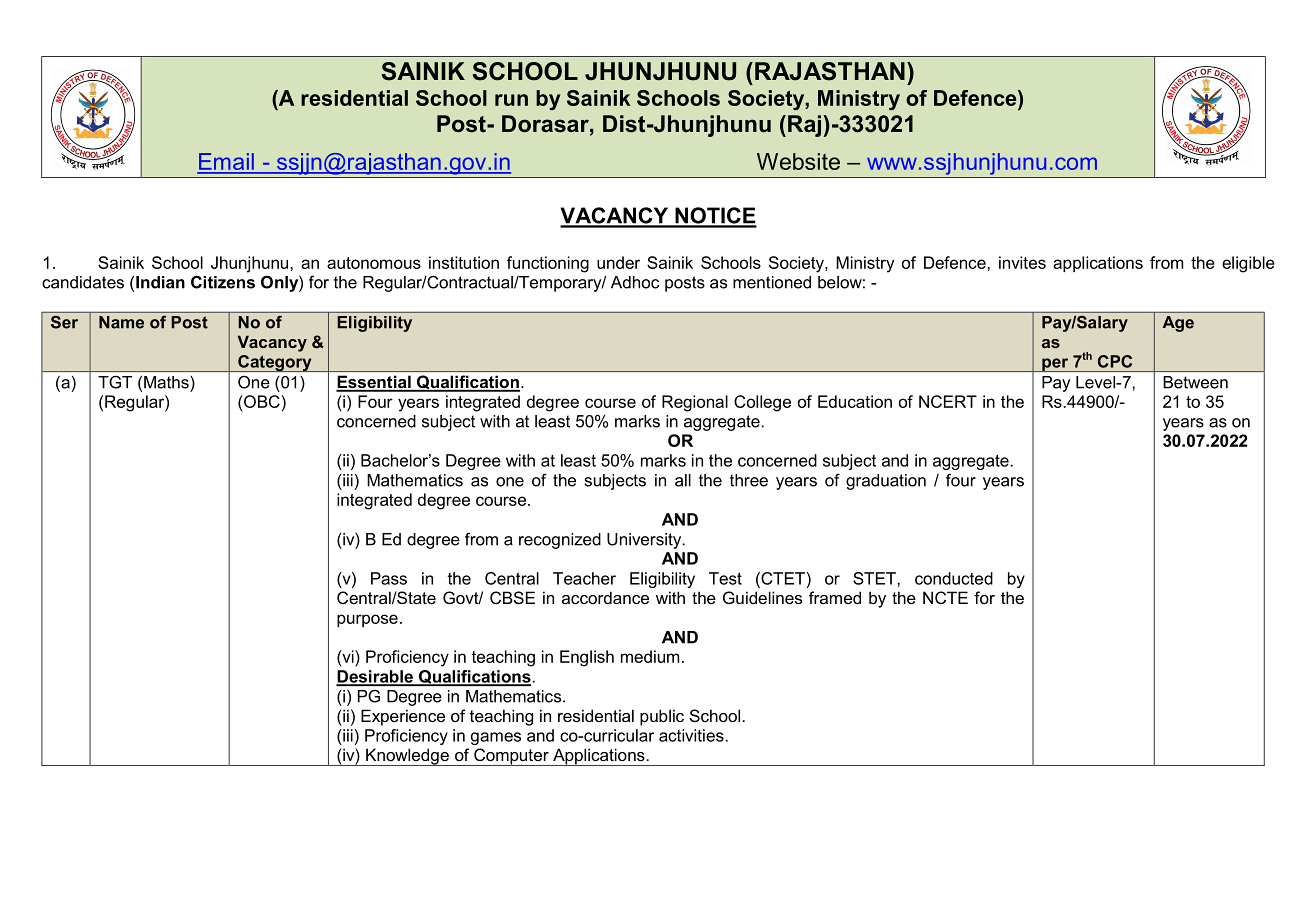 The image size is (1308, 924). Describe the element at coordinates (645, 541) in the screenshot. I see `University` at that location.
